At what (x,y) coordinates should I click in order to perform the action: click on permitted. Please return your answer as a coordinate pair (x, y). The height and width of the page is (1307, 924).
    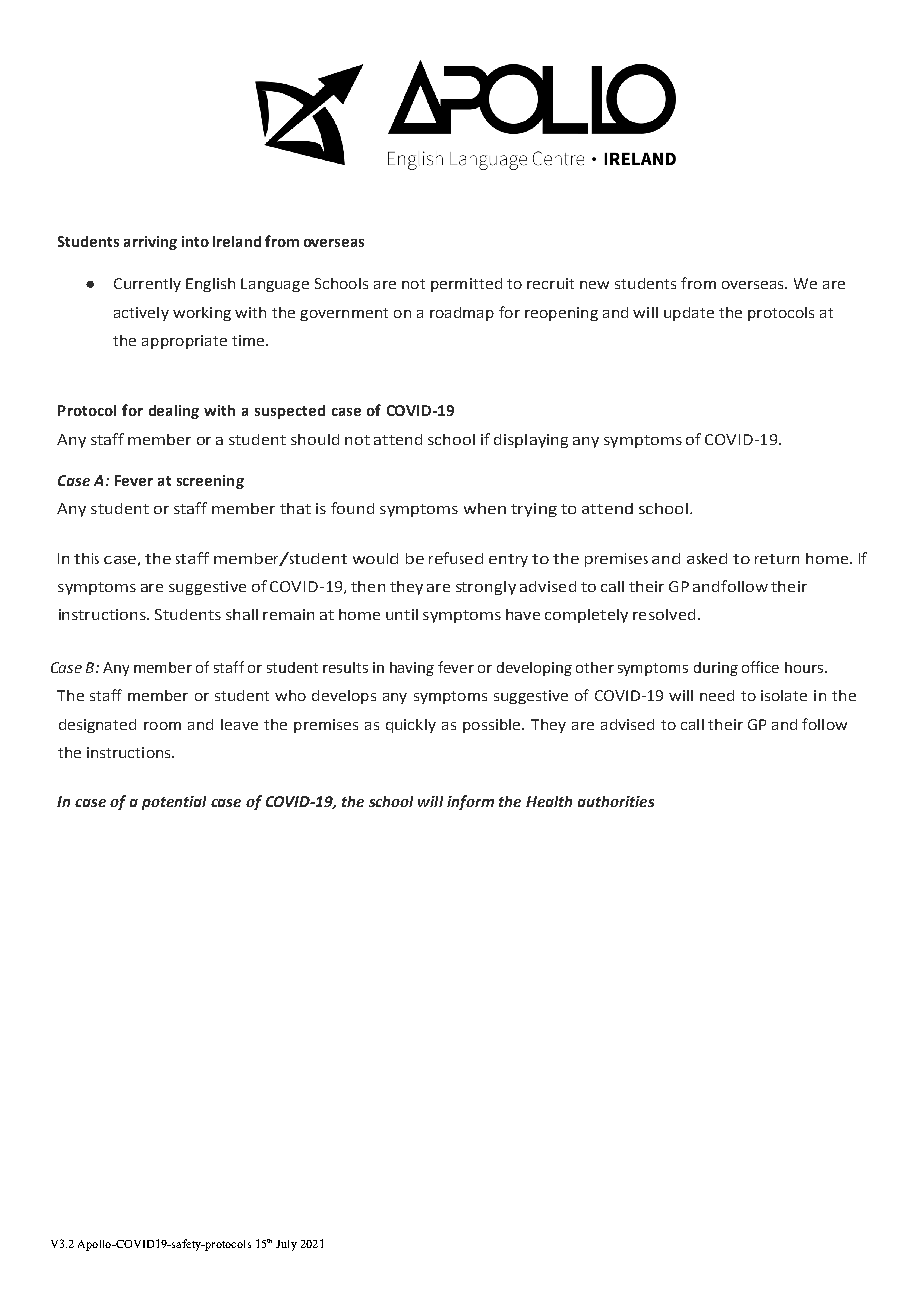
    Looking at the image, I should click on (466, 285).
